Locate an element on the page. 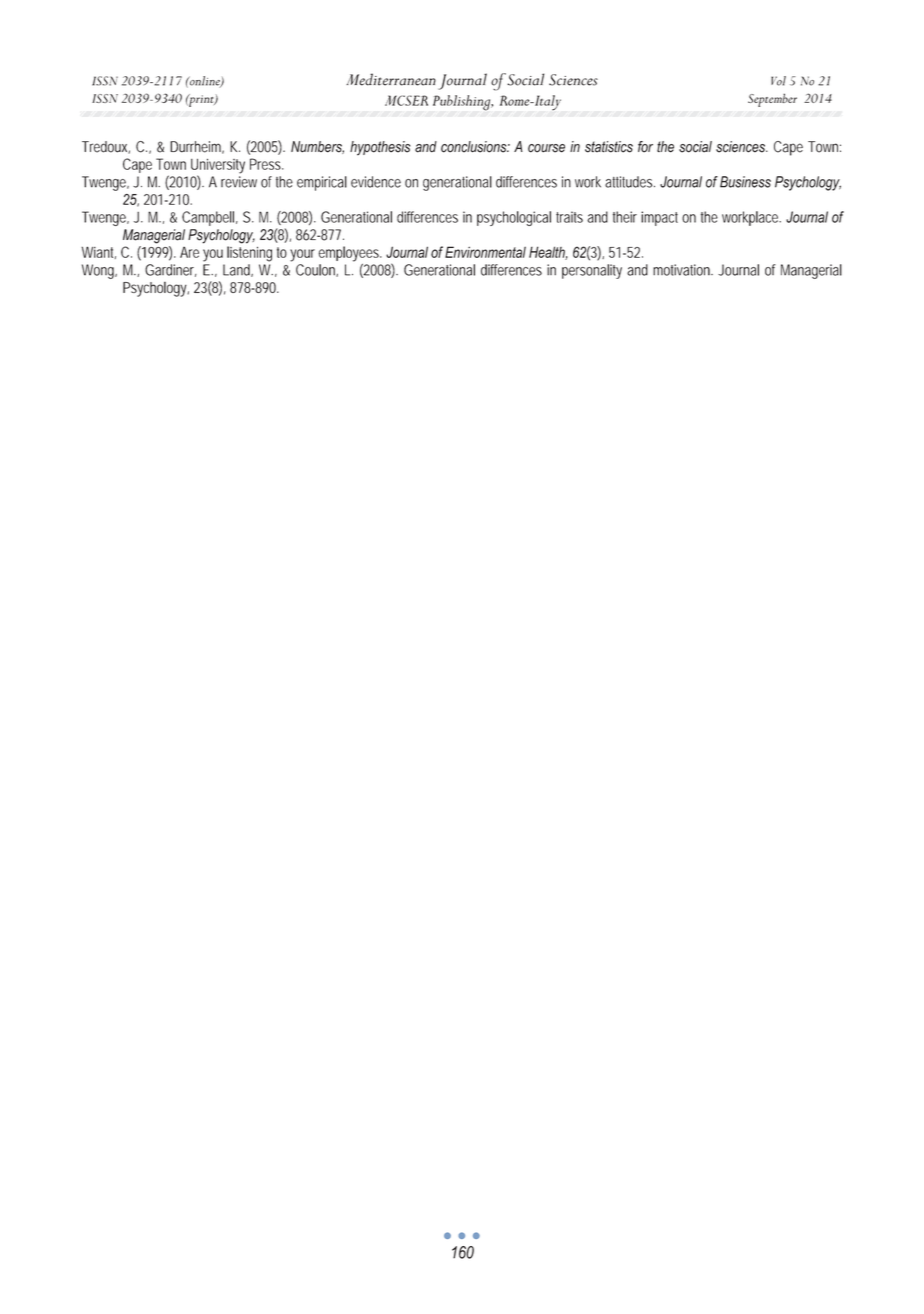  Publishing is located at coordinates (463, 103).
